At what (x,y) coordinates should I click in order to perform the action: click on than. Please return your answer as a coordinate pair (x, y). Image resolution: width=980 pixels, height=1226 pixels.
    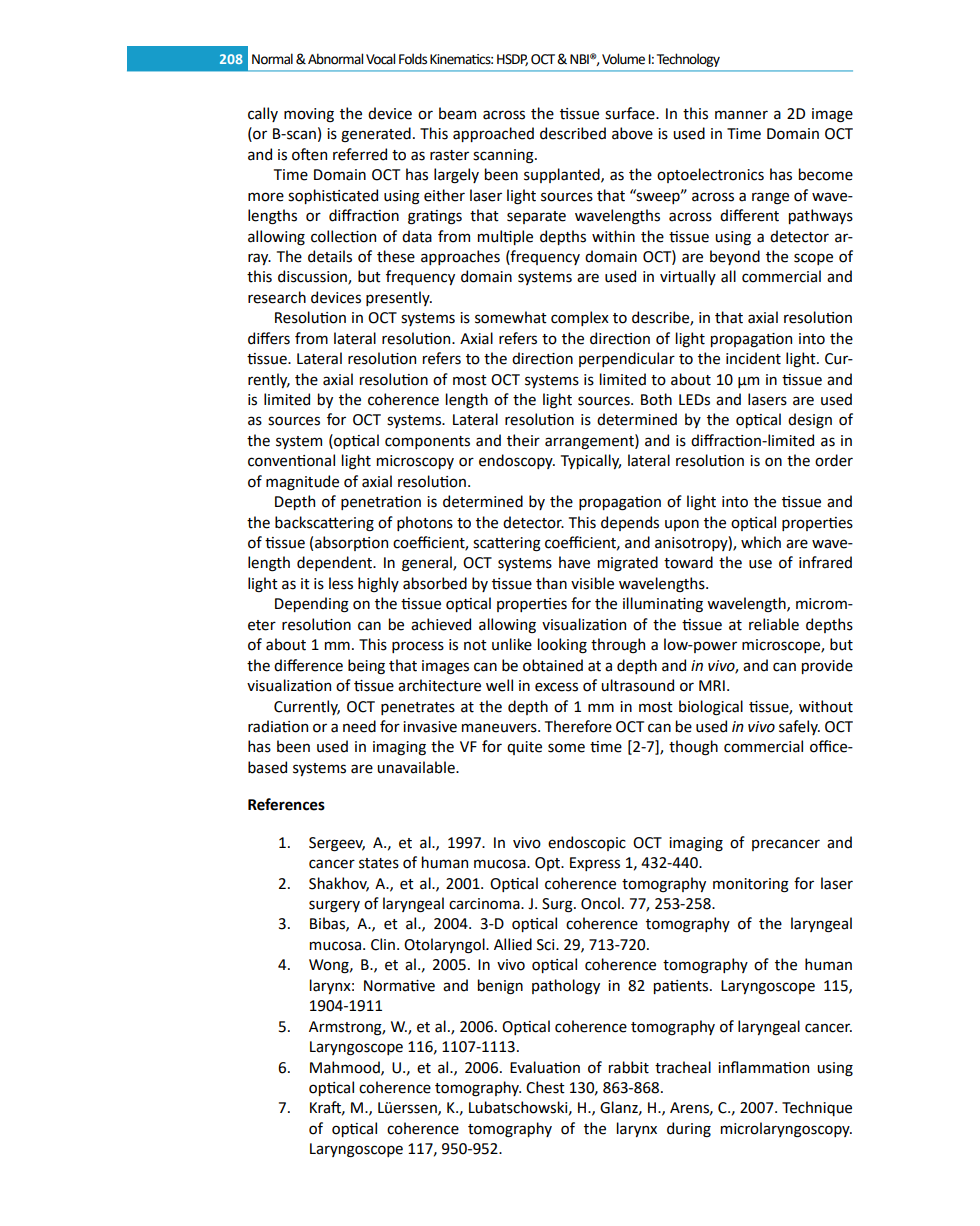
    Looking at the image, I should click on (551, 583).
